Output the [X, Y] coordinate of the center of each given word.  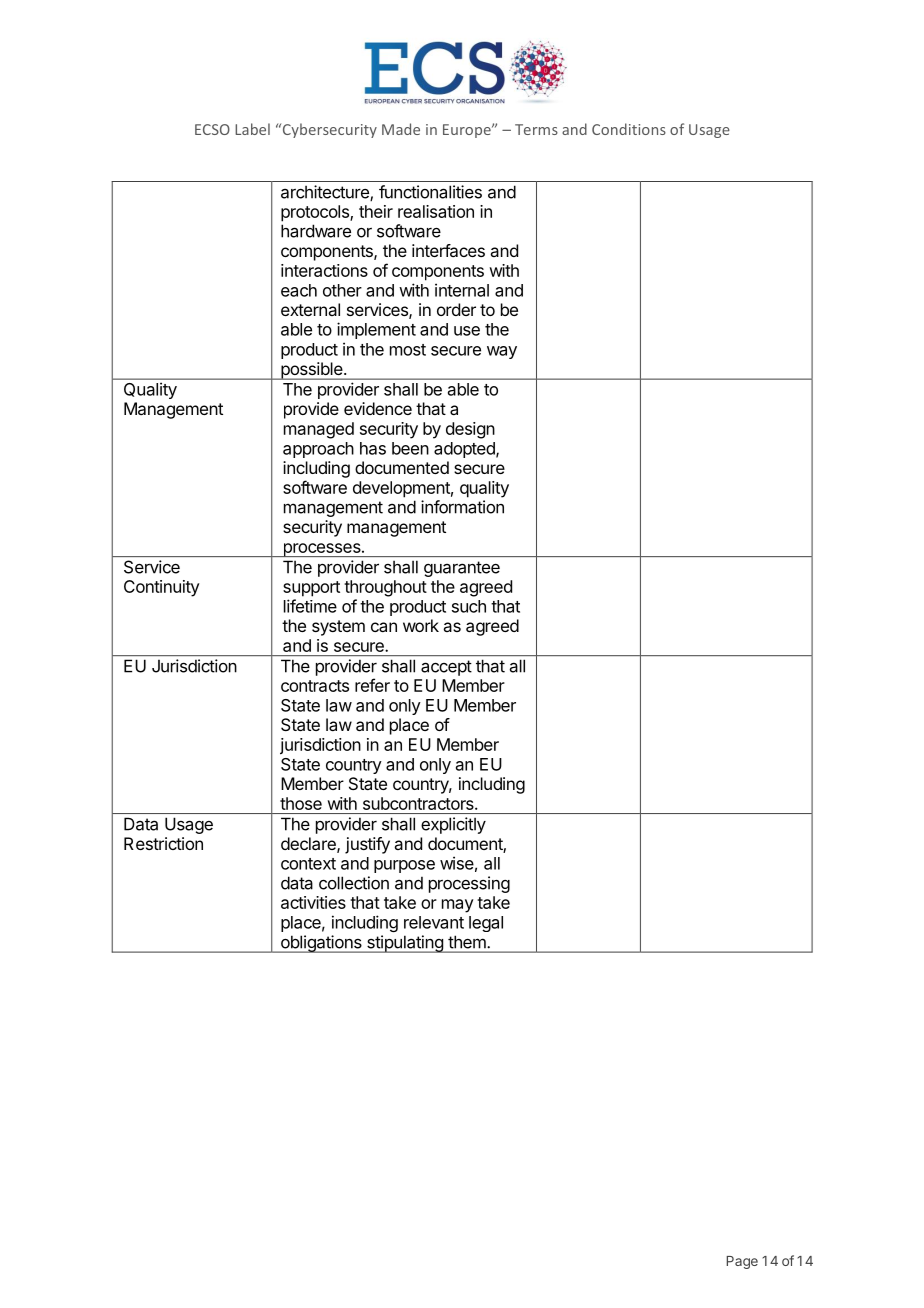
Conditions [629, 129]
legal [486, 924]
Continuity [162, 588]
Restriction [163, 843]
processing [469, 884]
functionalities [430, 192]
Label [252, 129]
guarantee [462, 569]
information [462, 507]
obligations [321, 944]
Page [742, 1262]
